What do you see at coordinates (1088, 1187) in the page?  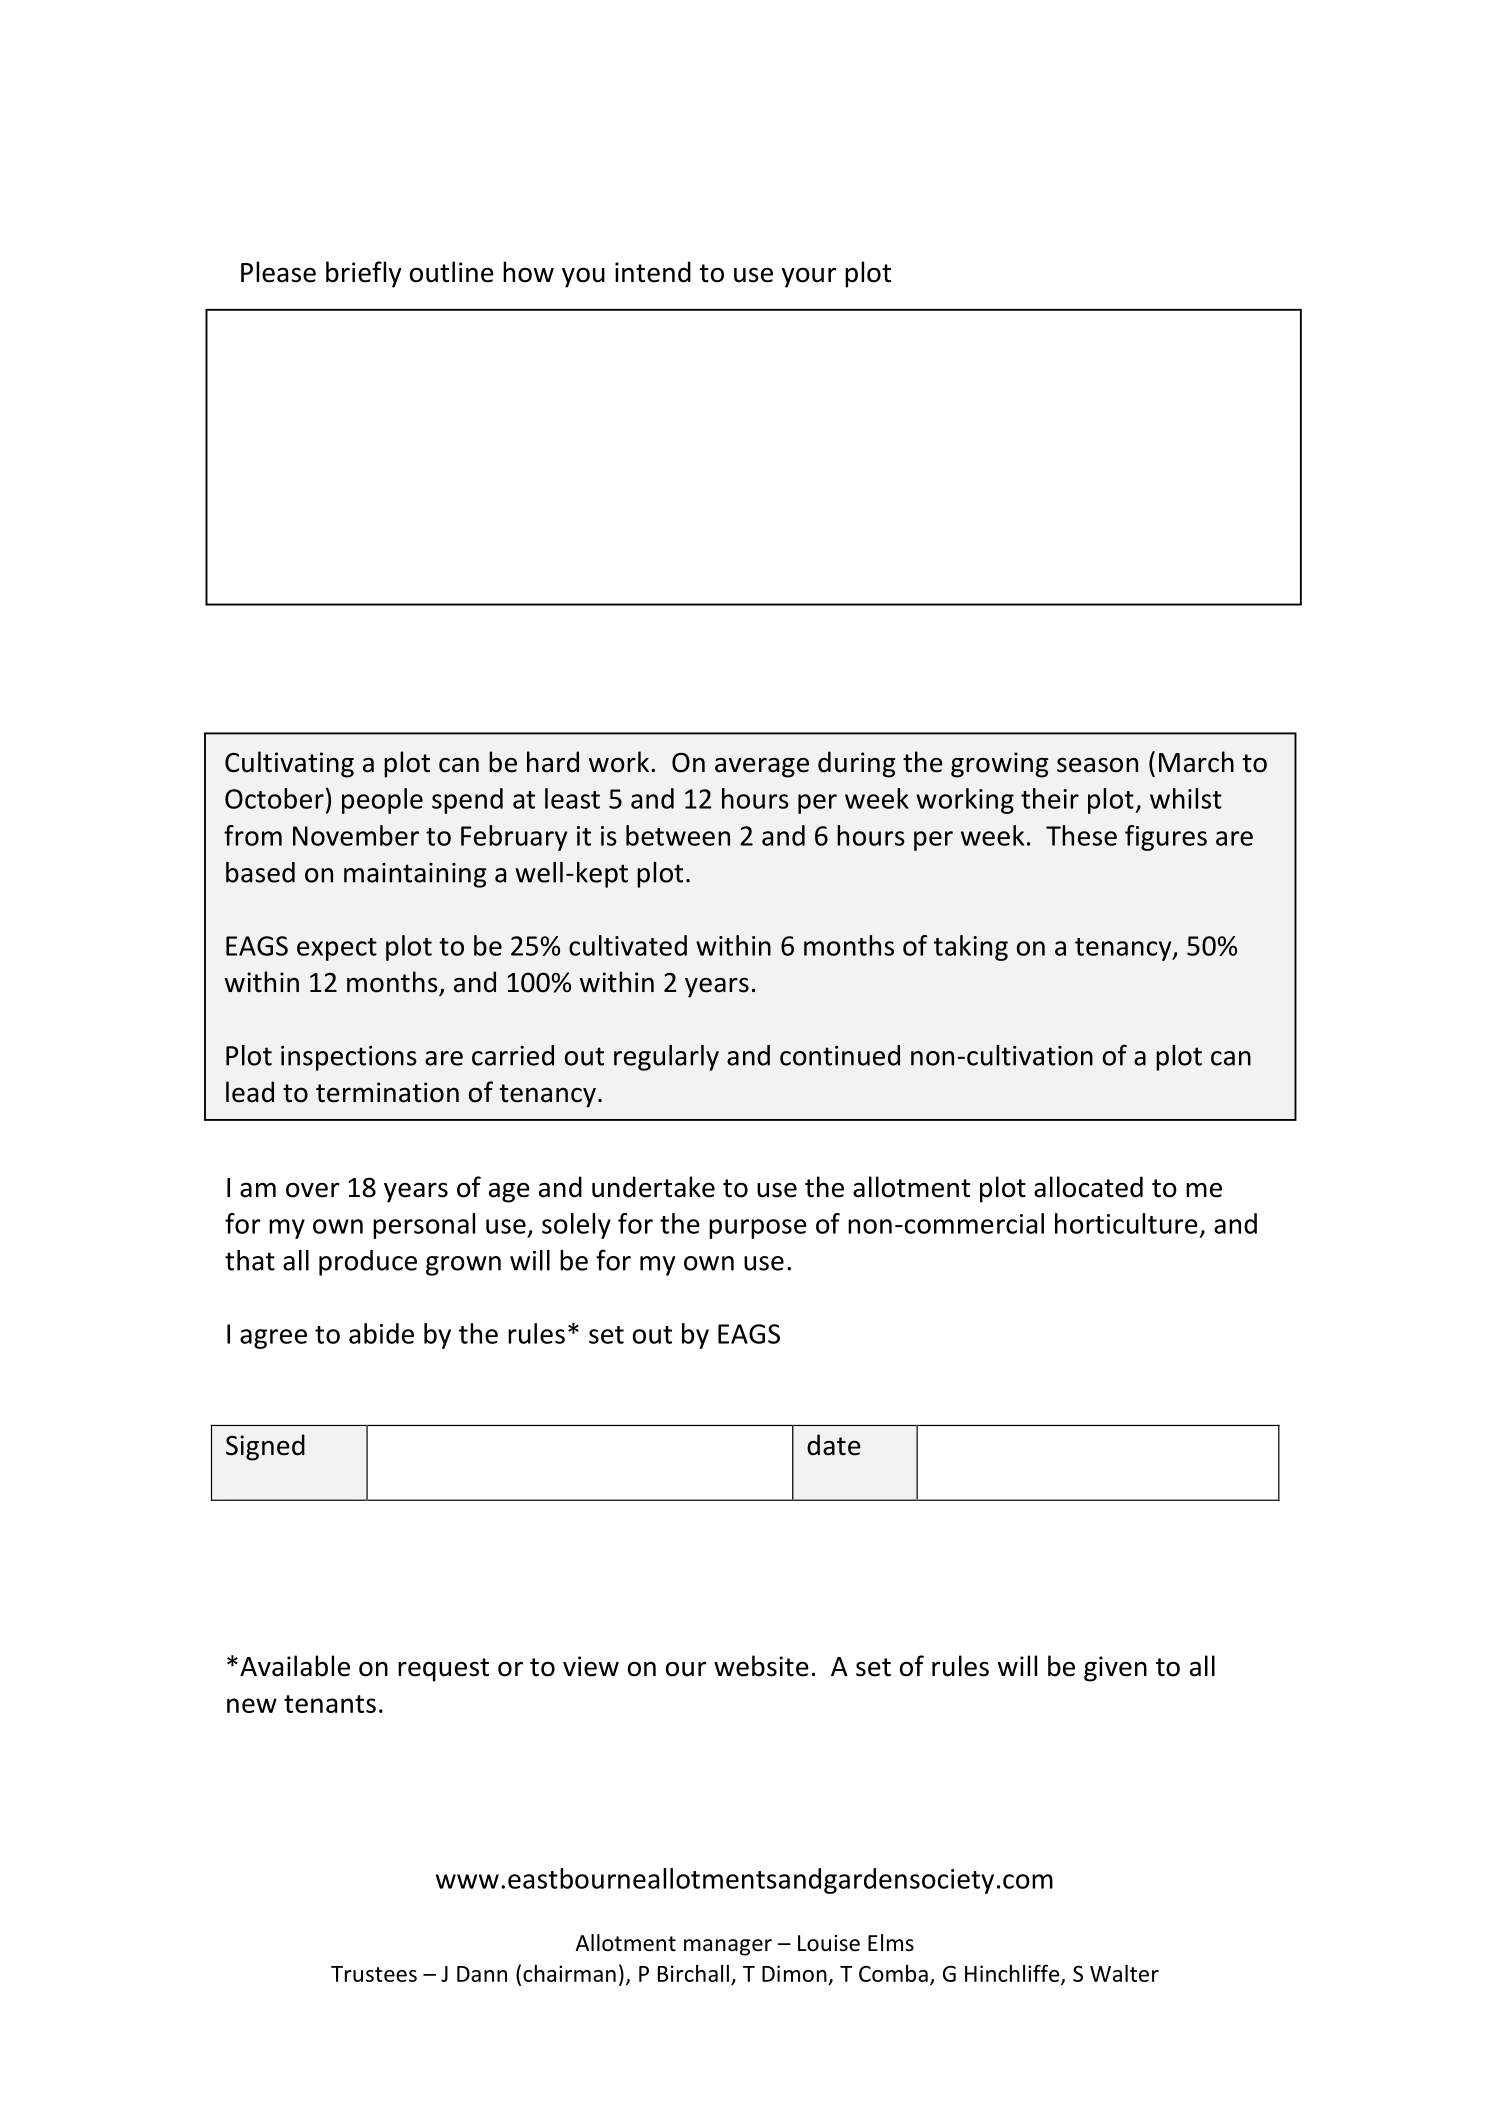 I see `allocated` at bounding box center [1088, 1187].
